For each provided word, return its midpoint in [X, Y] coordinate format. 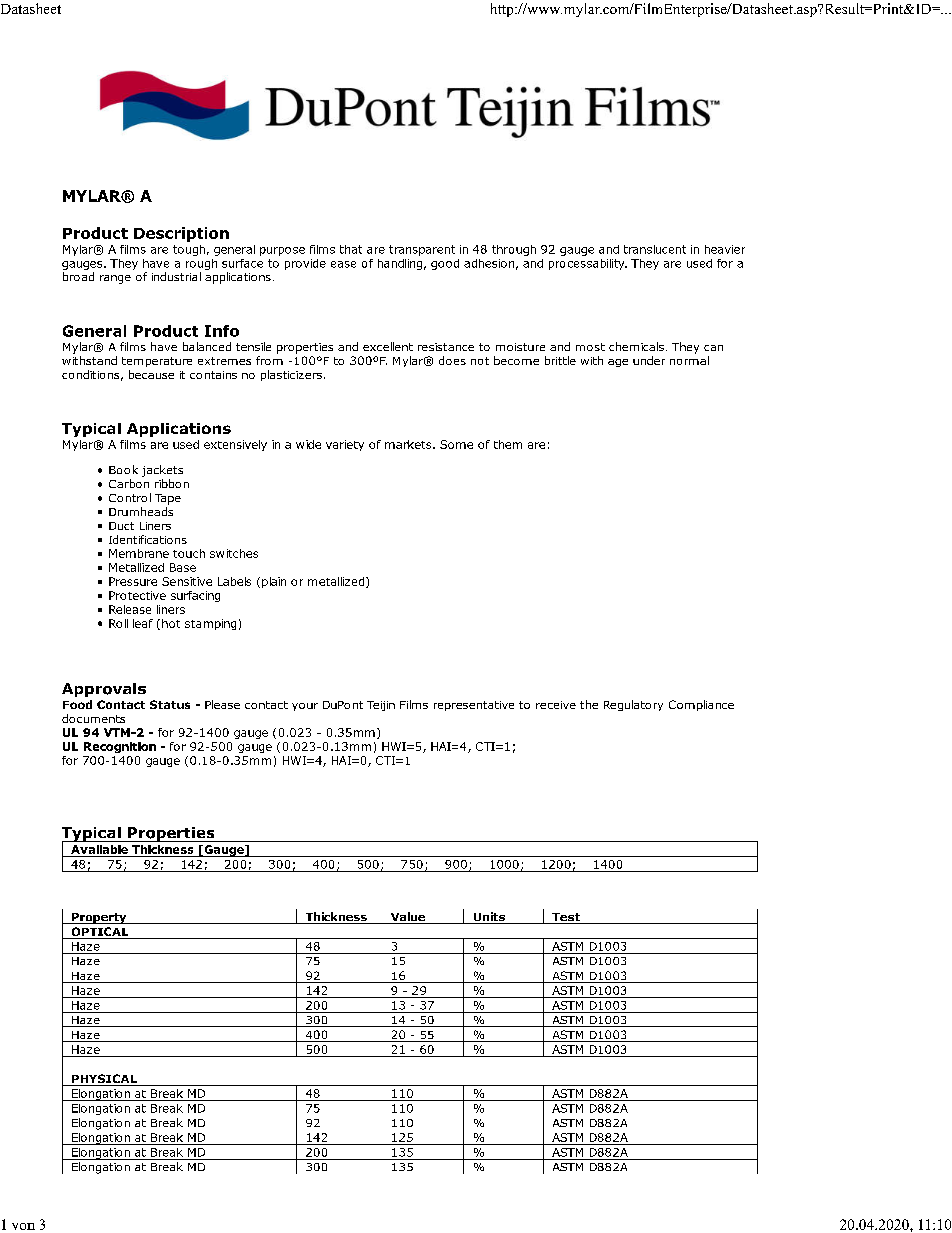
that [351, 249]
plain [274, 582]
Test [566, 918]
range [115, 279]
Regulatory [633, 705]
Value [407, 918]
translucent [655, 249]
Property [99, 918]
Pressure [133, 581]
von [23, 1226]
